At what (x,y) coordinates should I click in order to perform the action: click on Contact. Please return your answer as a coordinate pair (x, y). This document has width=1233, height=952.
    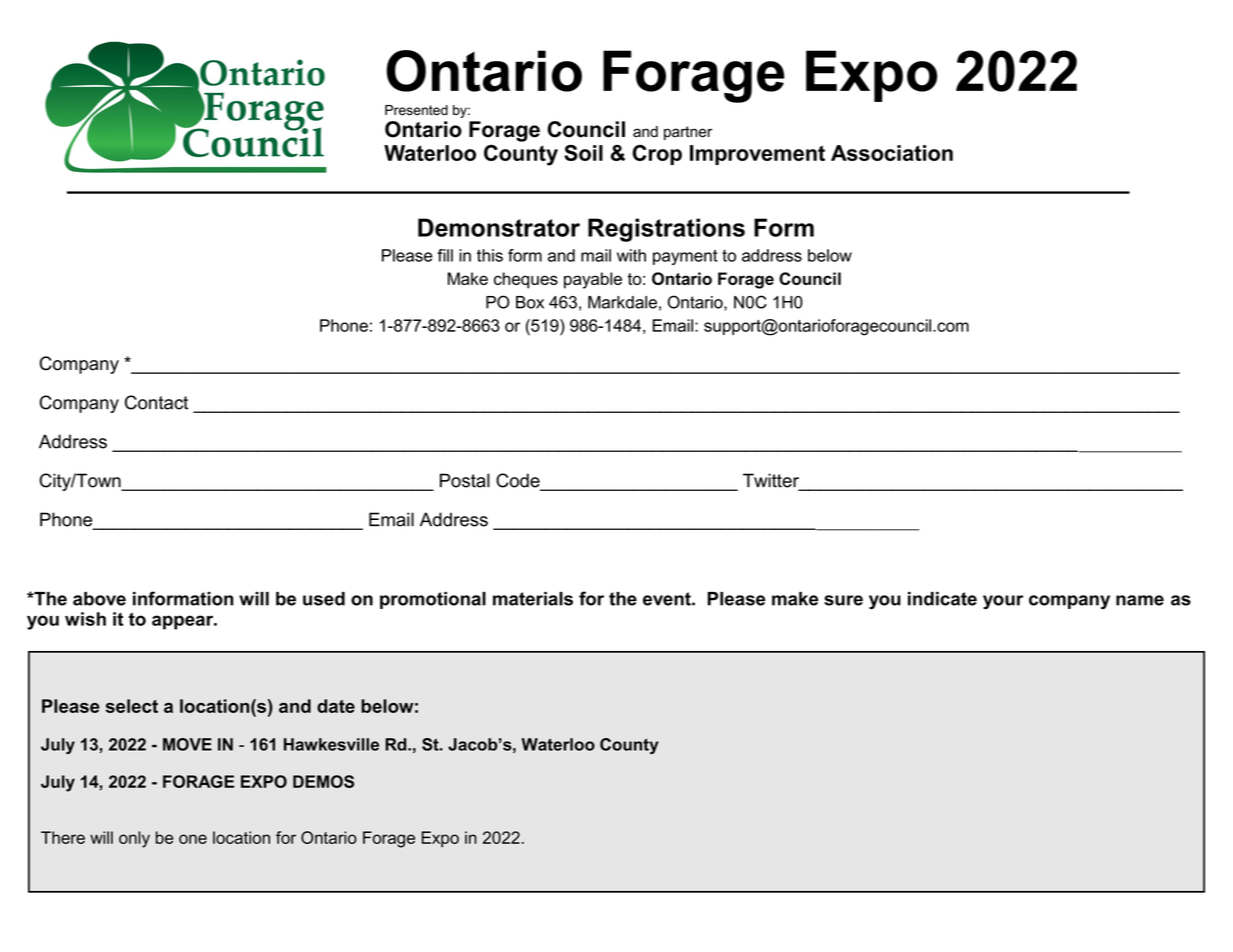
    Looking at the image, I should click on (156, 402).
